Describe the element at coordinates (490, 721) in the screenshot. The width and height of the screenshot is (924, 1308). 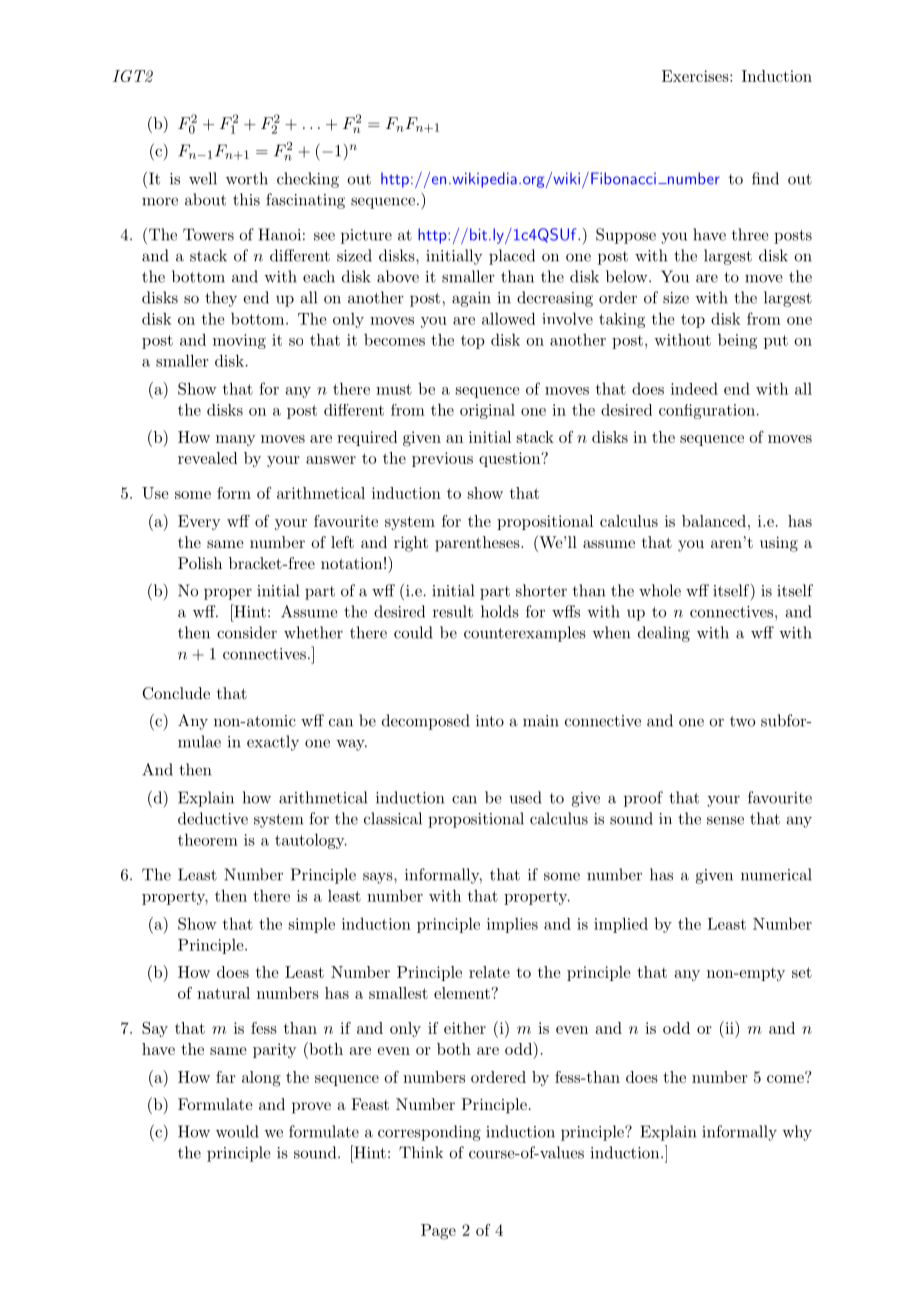
I see `into` at that location.
